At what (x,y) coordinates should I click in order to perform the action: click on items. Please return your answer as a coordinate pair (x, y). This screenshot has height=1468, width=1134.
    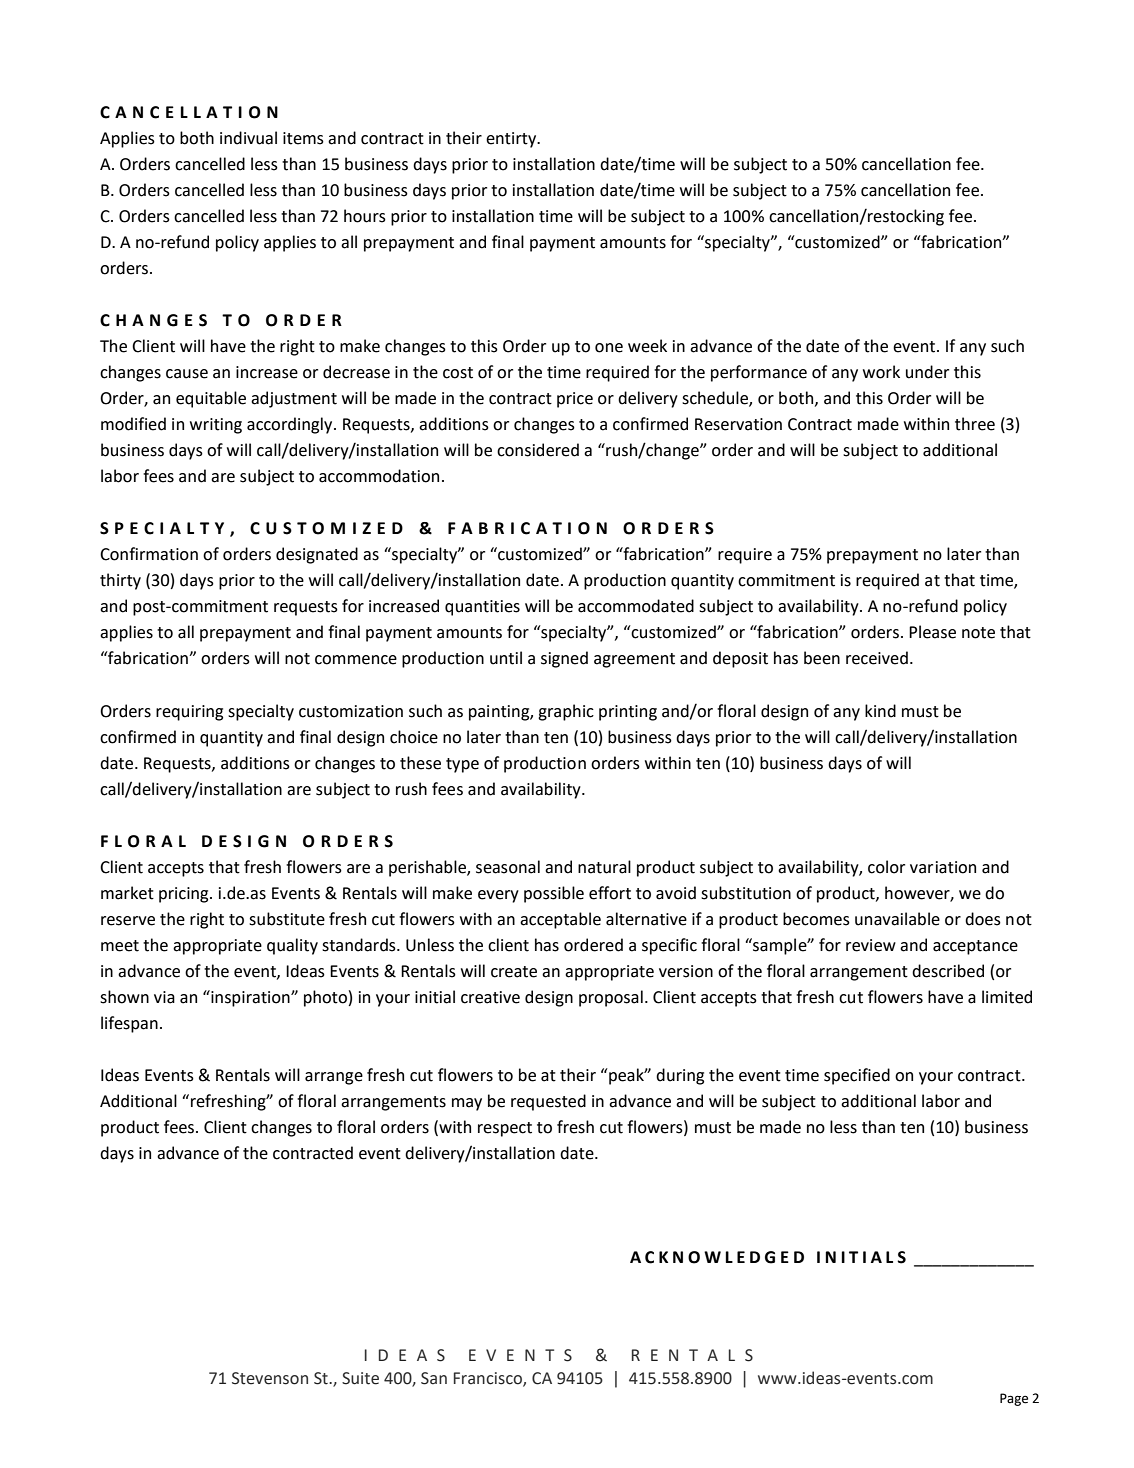
    Looking at the image, I should click on (303, 138).
